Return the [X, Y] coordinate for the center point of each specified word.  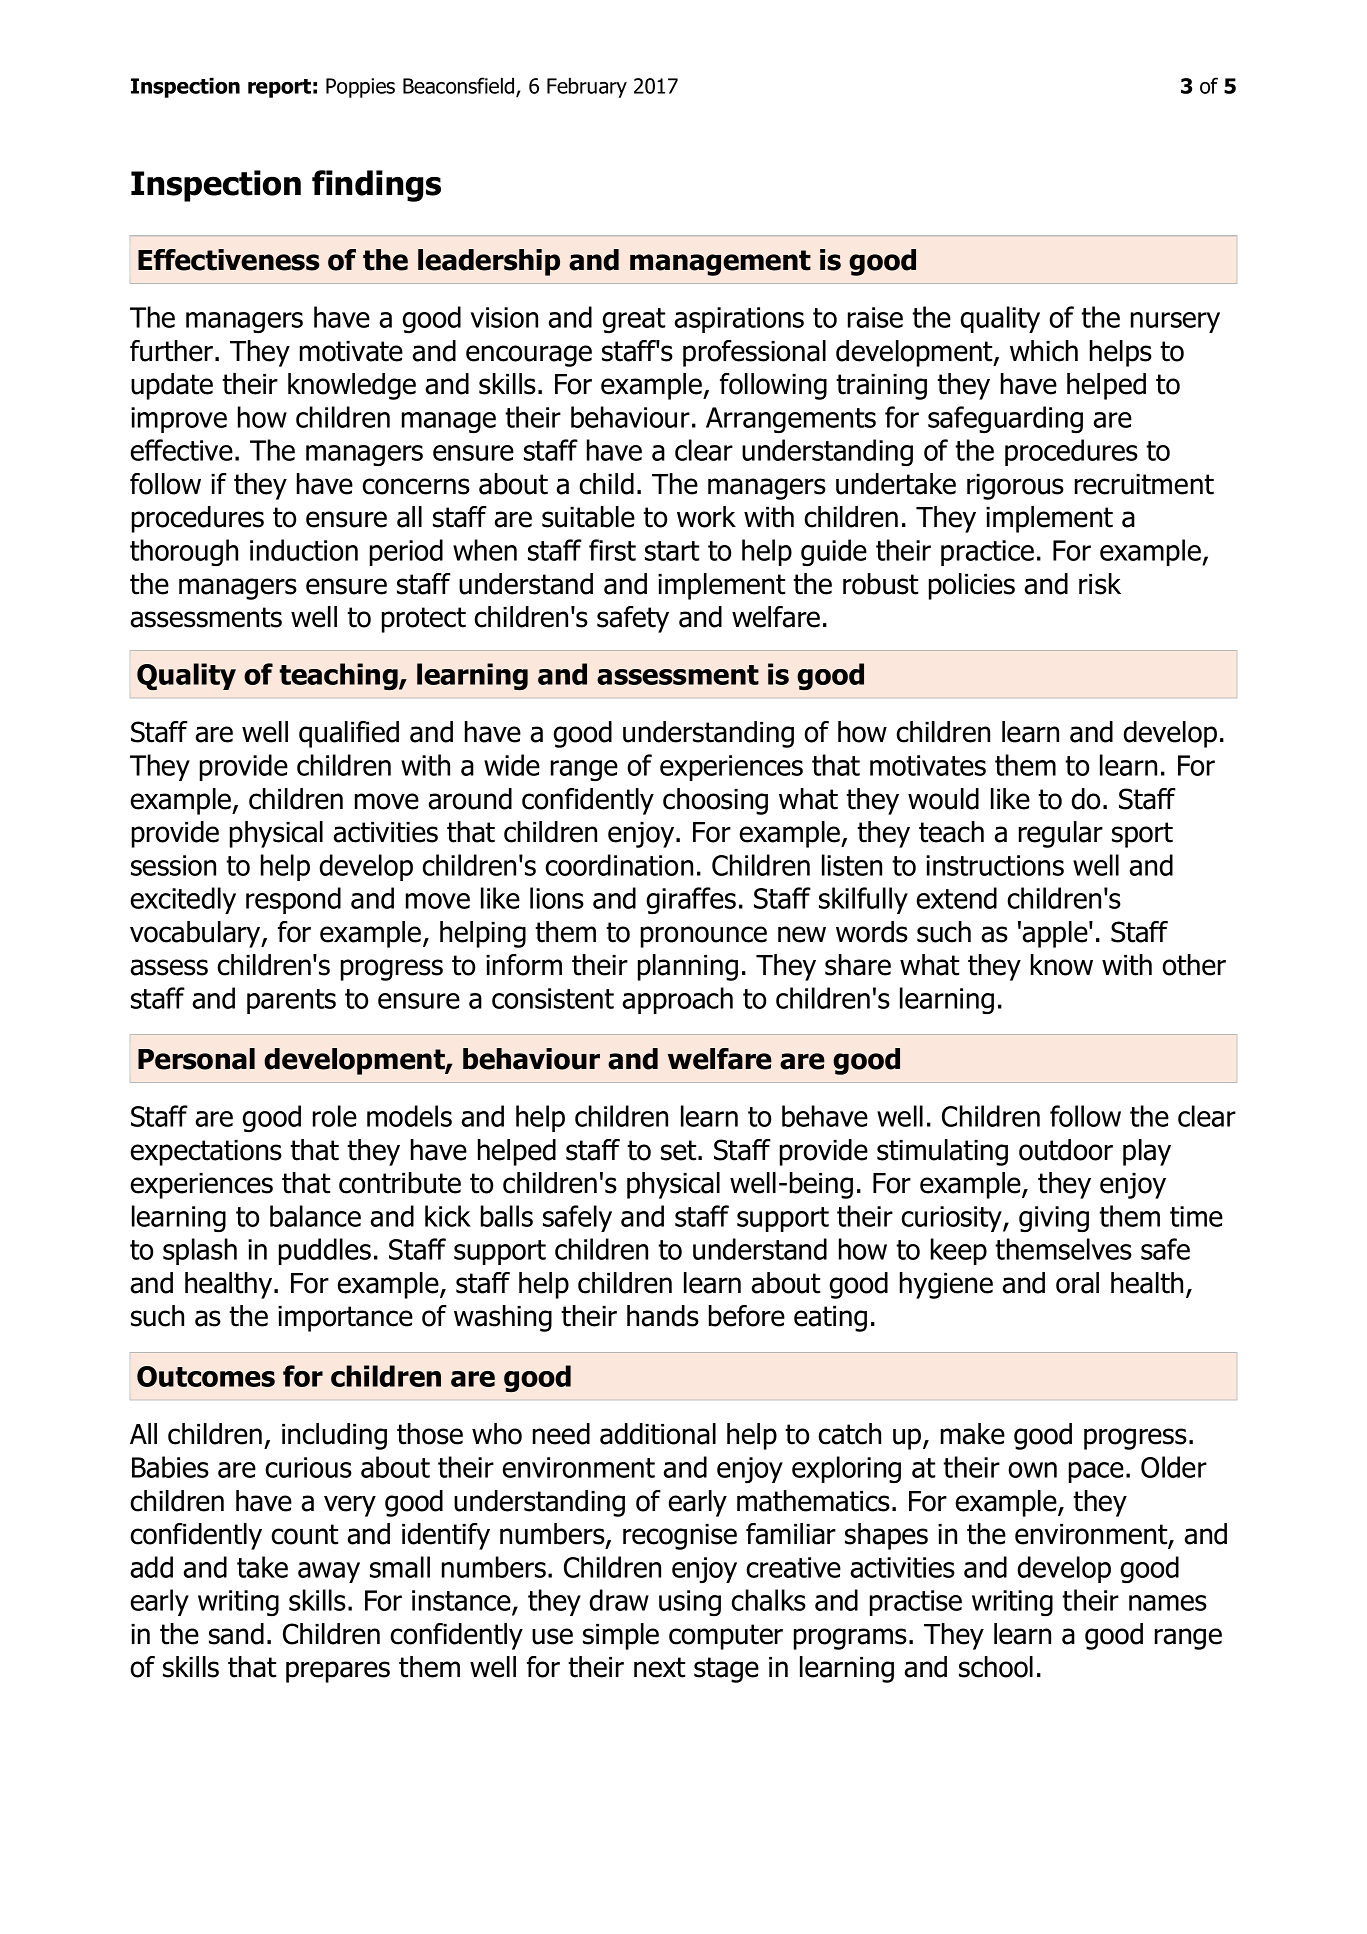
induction [304, 550]
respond [293, 900]
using [690, 1603]
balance [315, 1216]
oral [1077, 1283]
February [587, 87]
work [706, 517]
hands [663, 1316]
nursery [1175, 322]
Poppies [360, 88]
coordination [619, 865]
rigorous [1015, 487]
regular [1061, 834]
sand [236, 1634]
